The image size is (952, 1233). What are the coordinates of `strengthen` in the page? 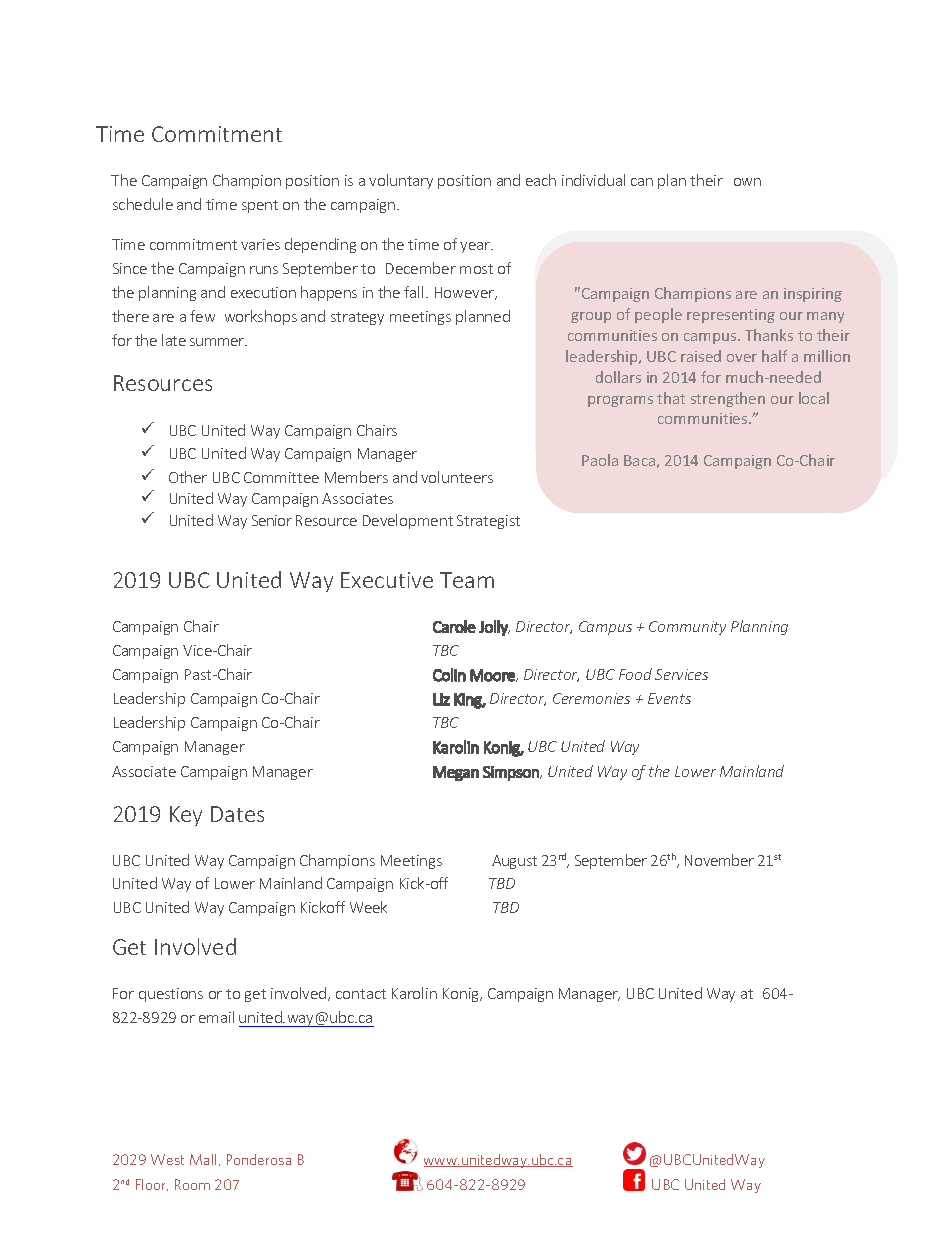 It's located at (728, 399).
